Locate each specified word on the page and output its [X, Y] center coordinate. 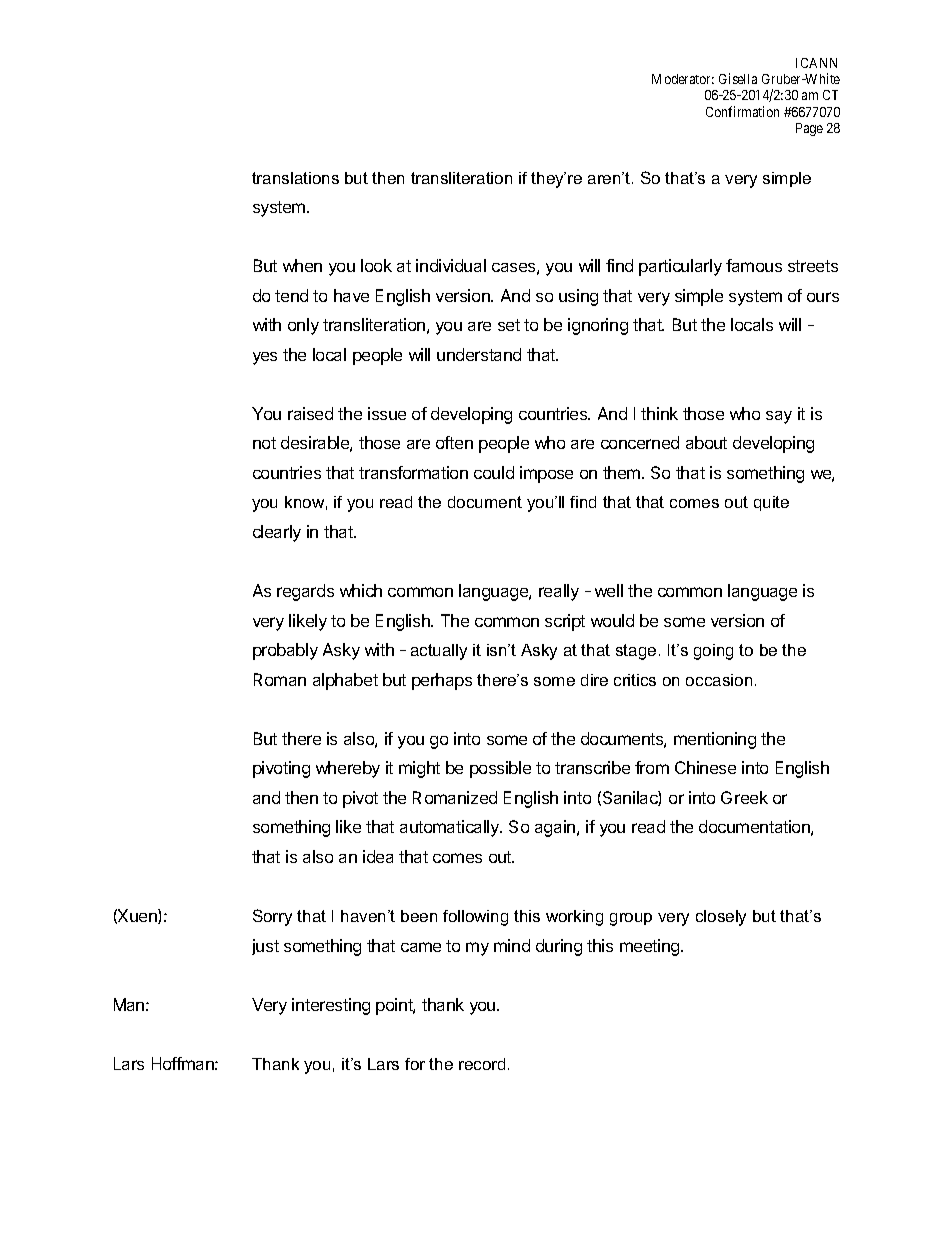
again [556, 828]
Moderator [683, 79]
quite [771, 503]
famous [754, 265]
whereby [348, 769]
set [509, 325]
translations [295, 178]
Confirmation [742, 111]
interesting [331, 1006]
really [559, 592]
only [303, 326]
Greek [744, 797]
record [482, 1064]
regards [305, 592]
